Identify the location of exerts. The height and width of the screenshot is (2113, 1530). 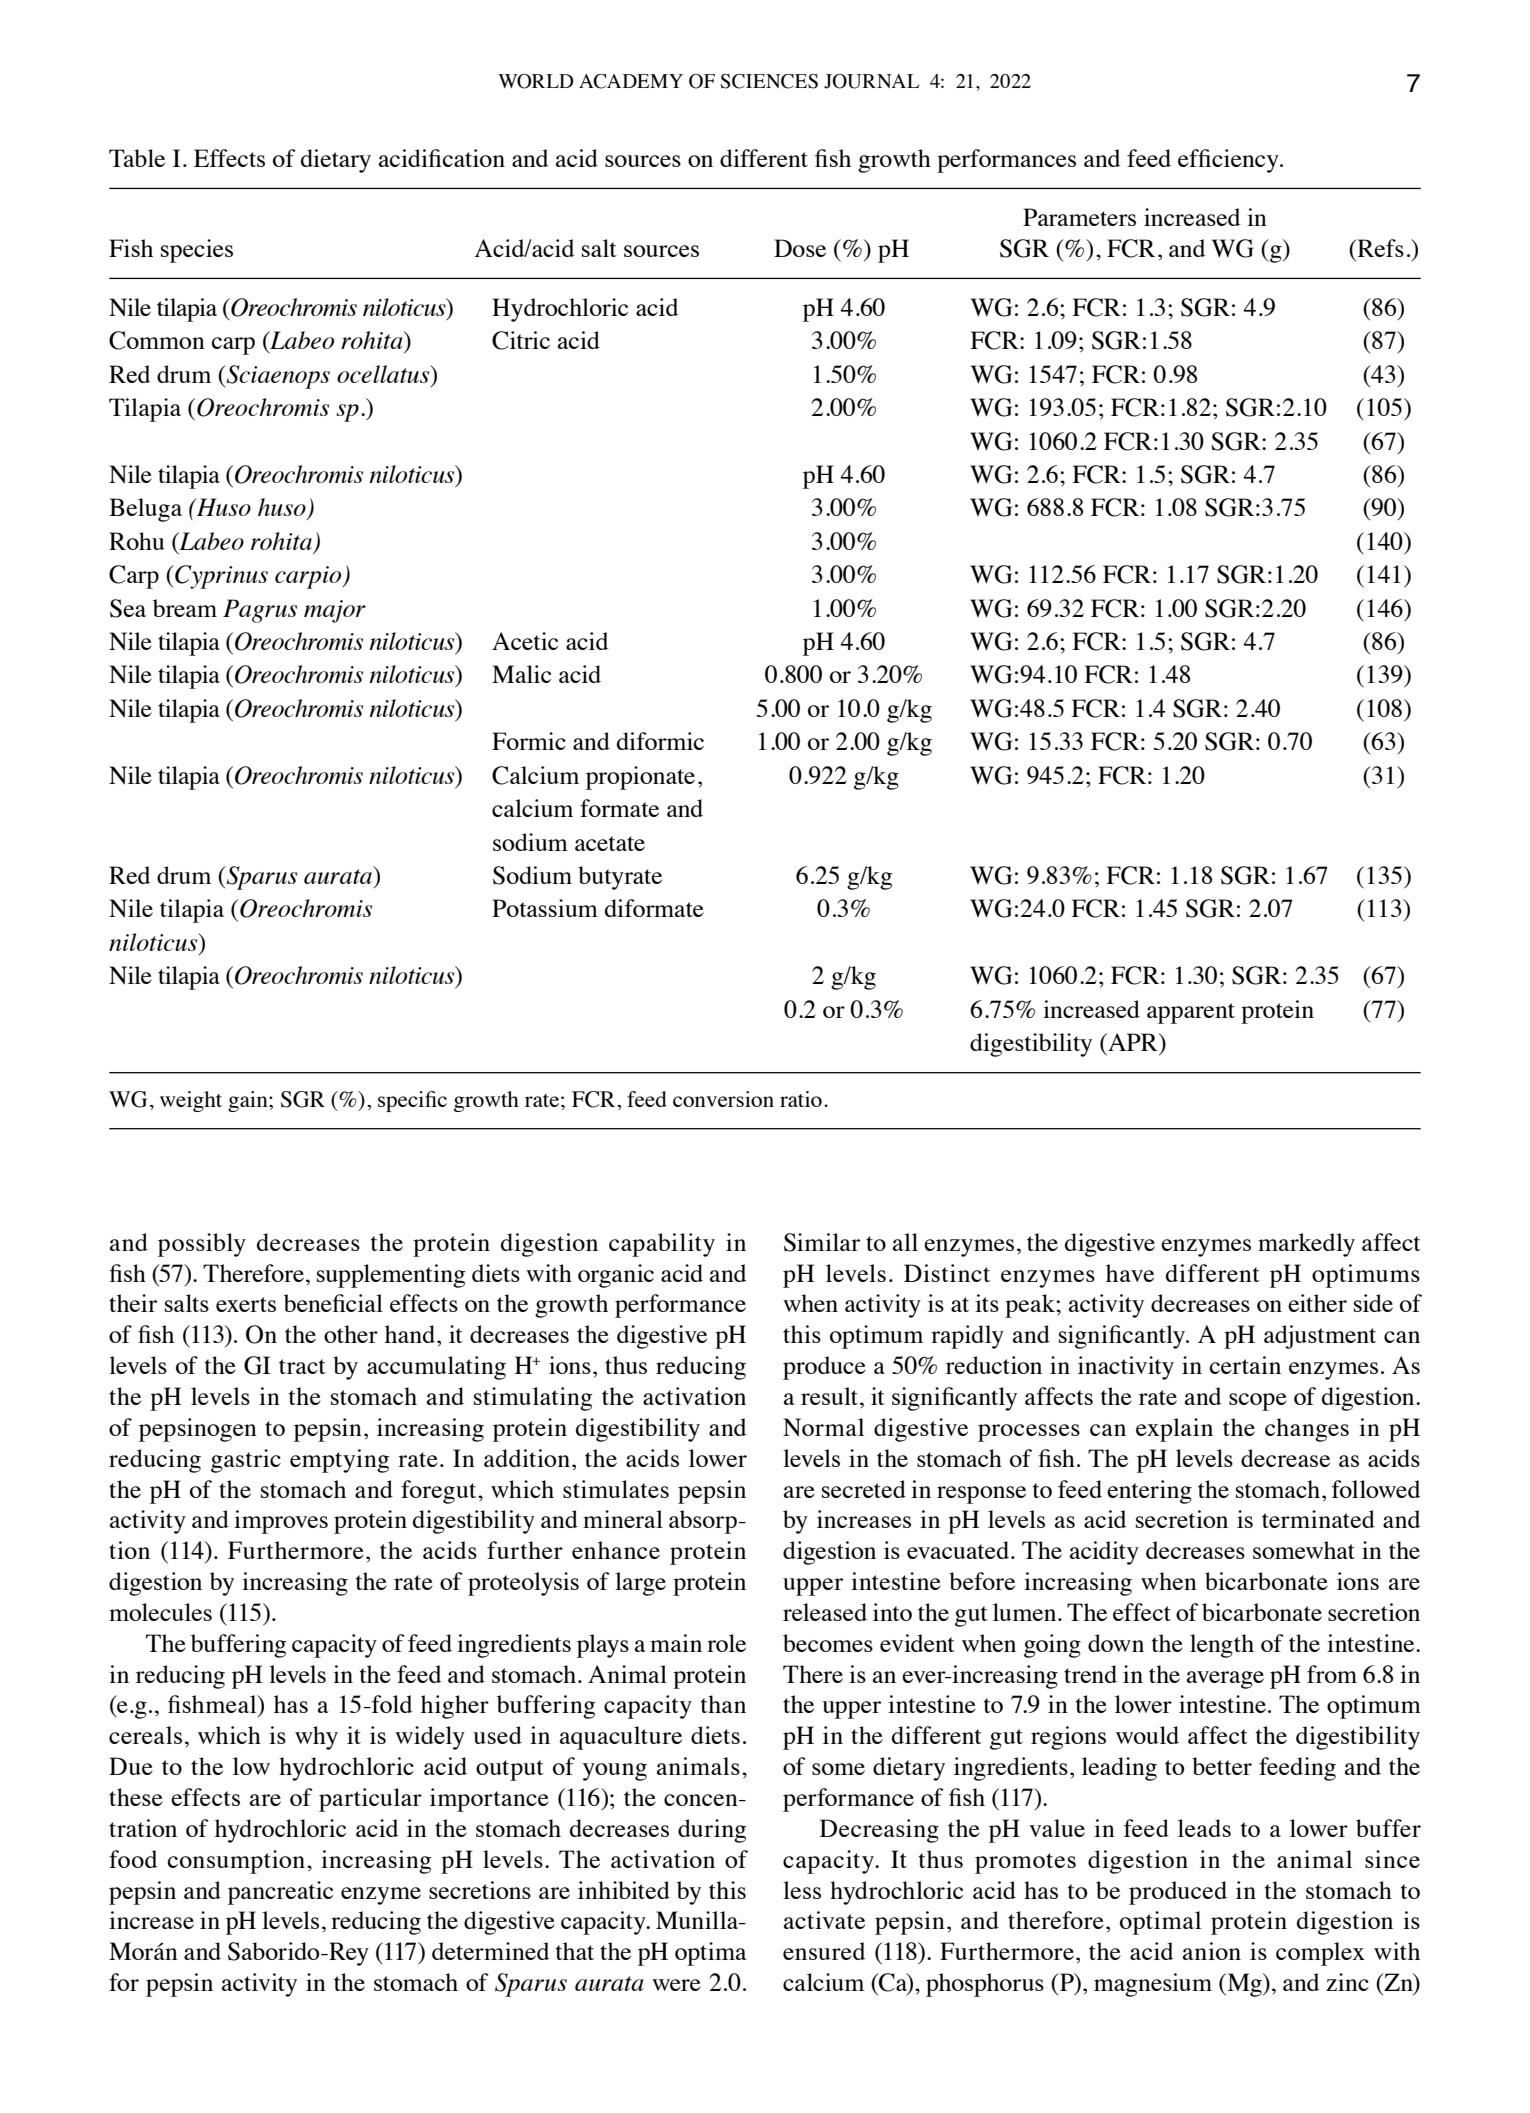
(246, 1304).
